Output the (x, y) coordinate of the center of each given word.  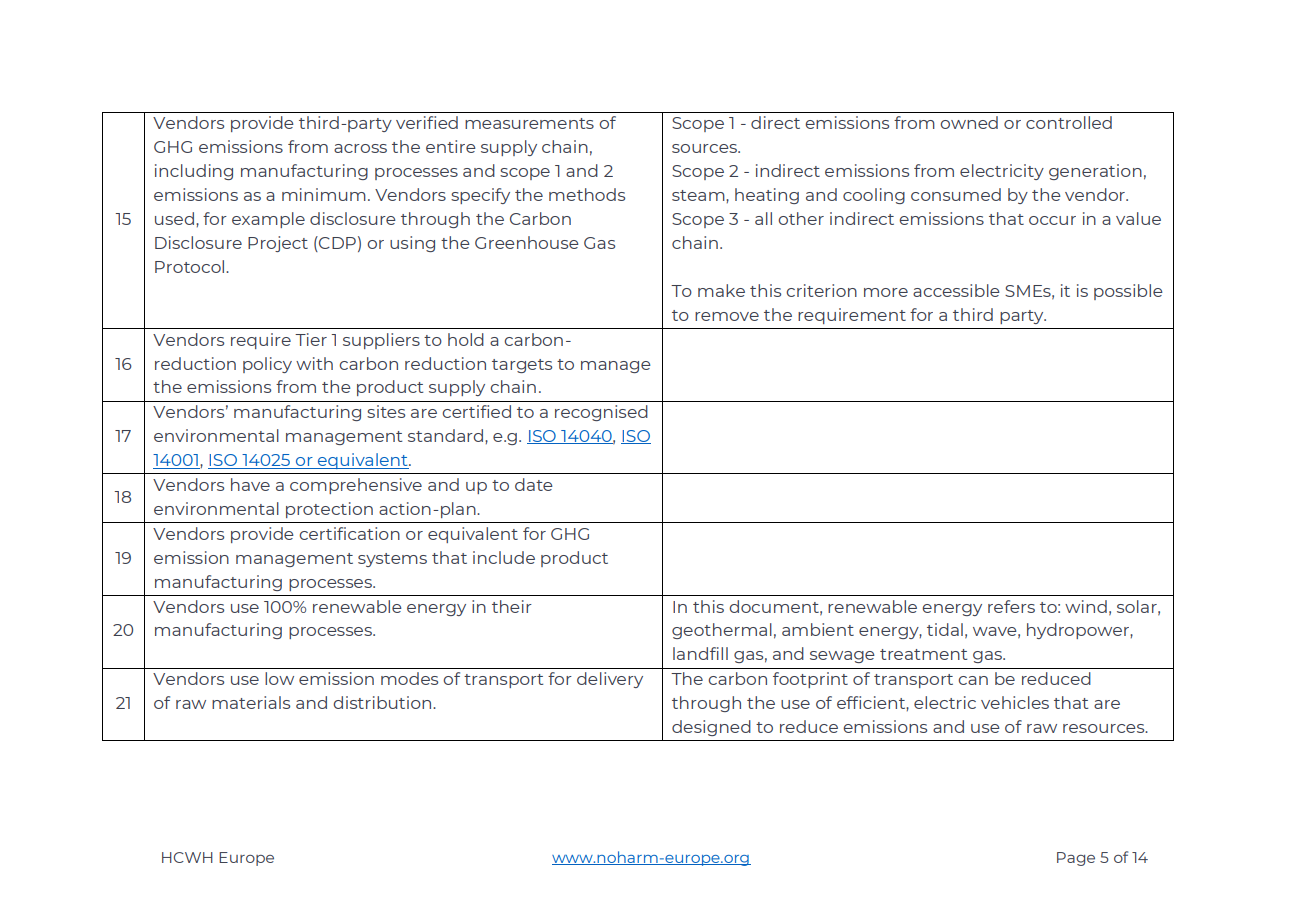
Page (1076, 859)
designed (711, 728)
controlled (1069, 122)
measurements (529, 123)
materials (251, 702)
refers (1011, 606)
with (314, 363)
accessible (956, 290)
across (360, 148)
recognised (601, 413)
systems (392, 560)
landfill (700, 653)
